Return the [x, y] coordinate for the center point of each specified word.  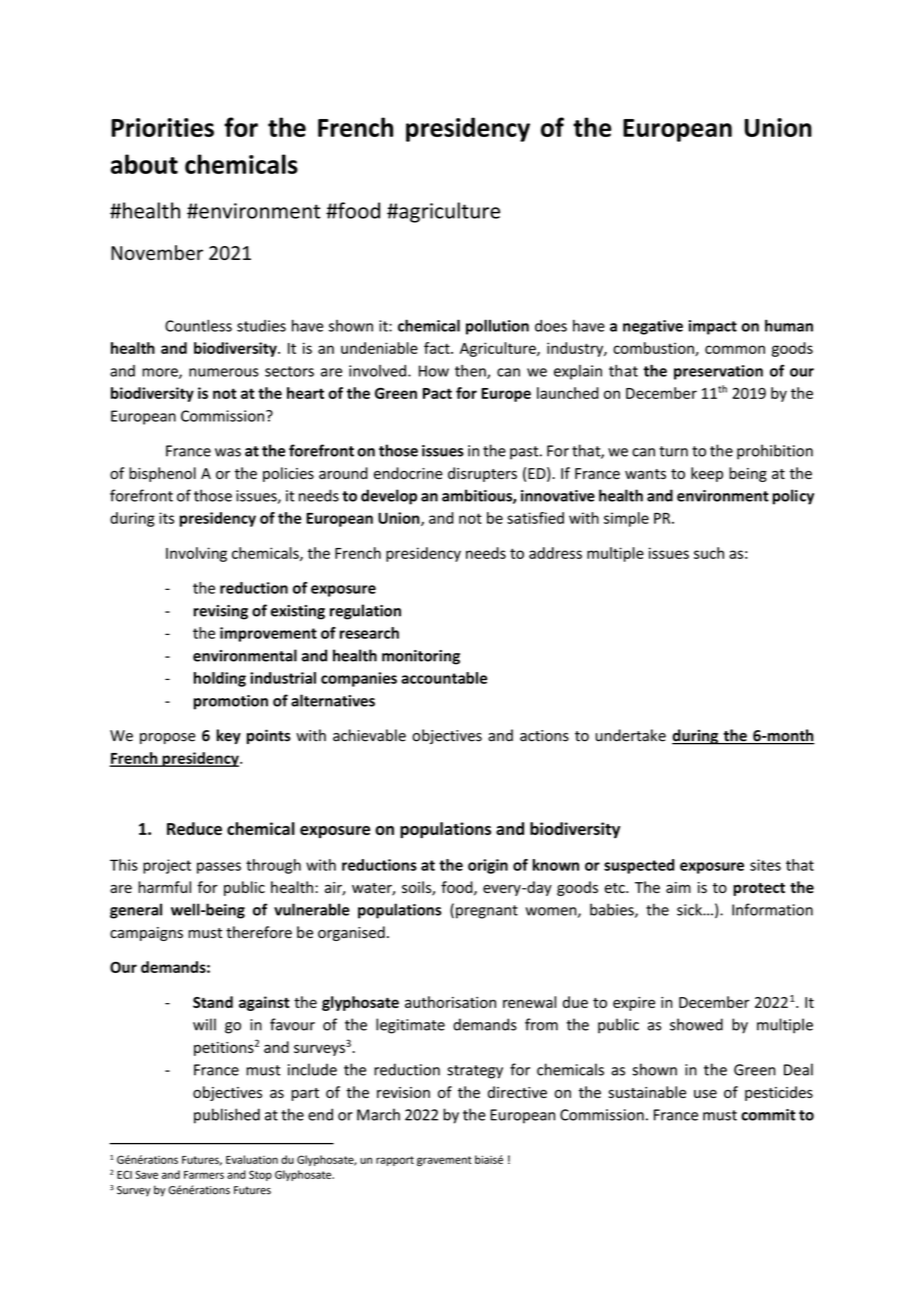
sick [690, 909]
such [709, 553]
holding [220, 679]
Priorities [162, 127]
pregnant [487, 912]
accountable [444, 678]
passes [219, 868]
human [789, 325]
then [471, 372]
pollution [497, 327]
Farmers [204, 1175]
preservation [718, 372]
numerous [224, 372]
